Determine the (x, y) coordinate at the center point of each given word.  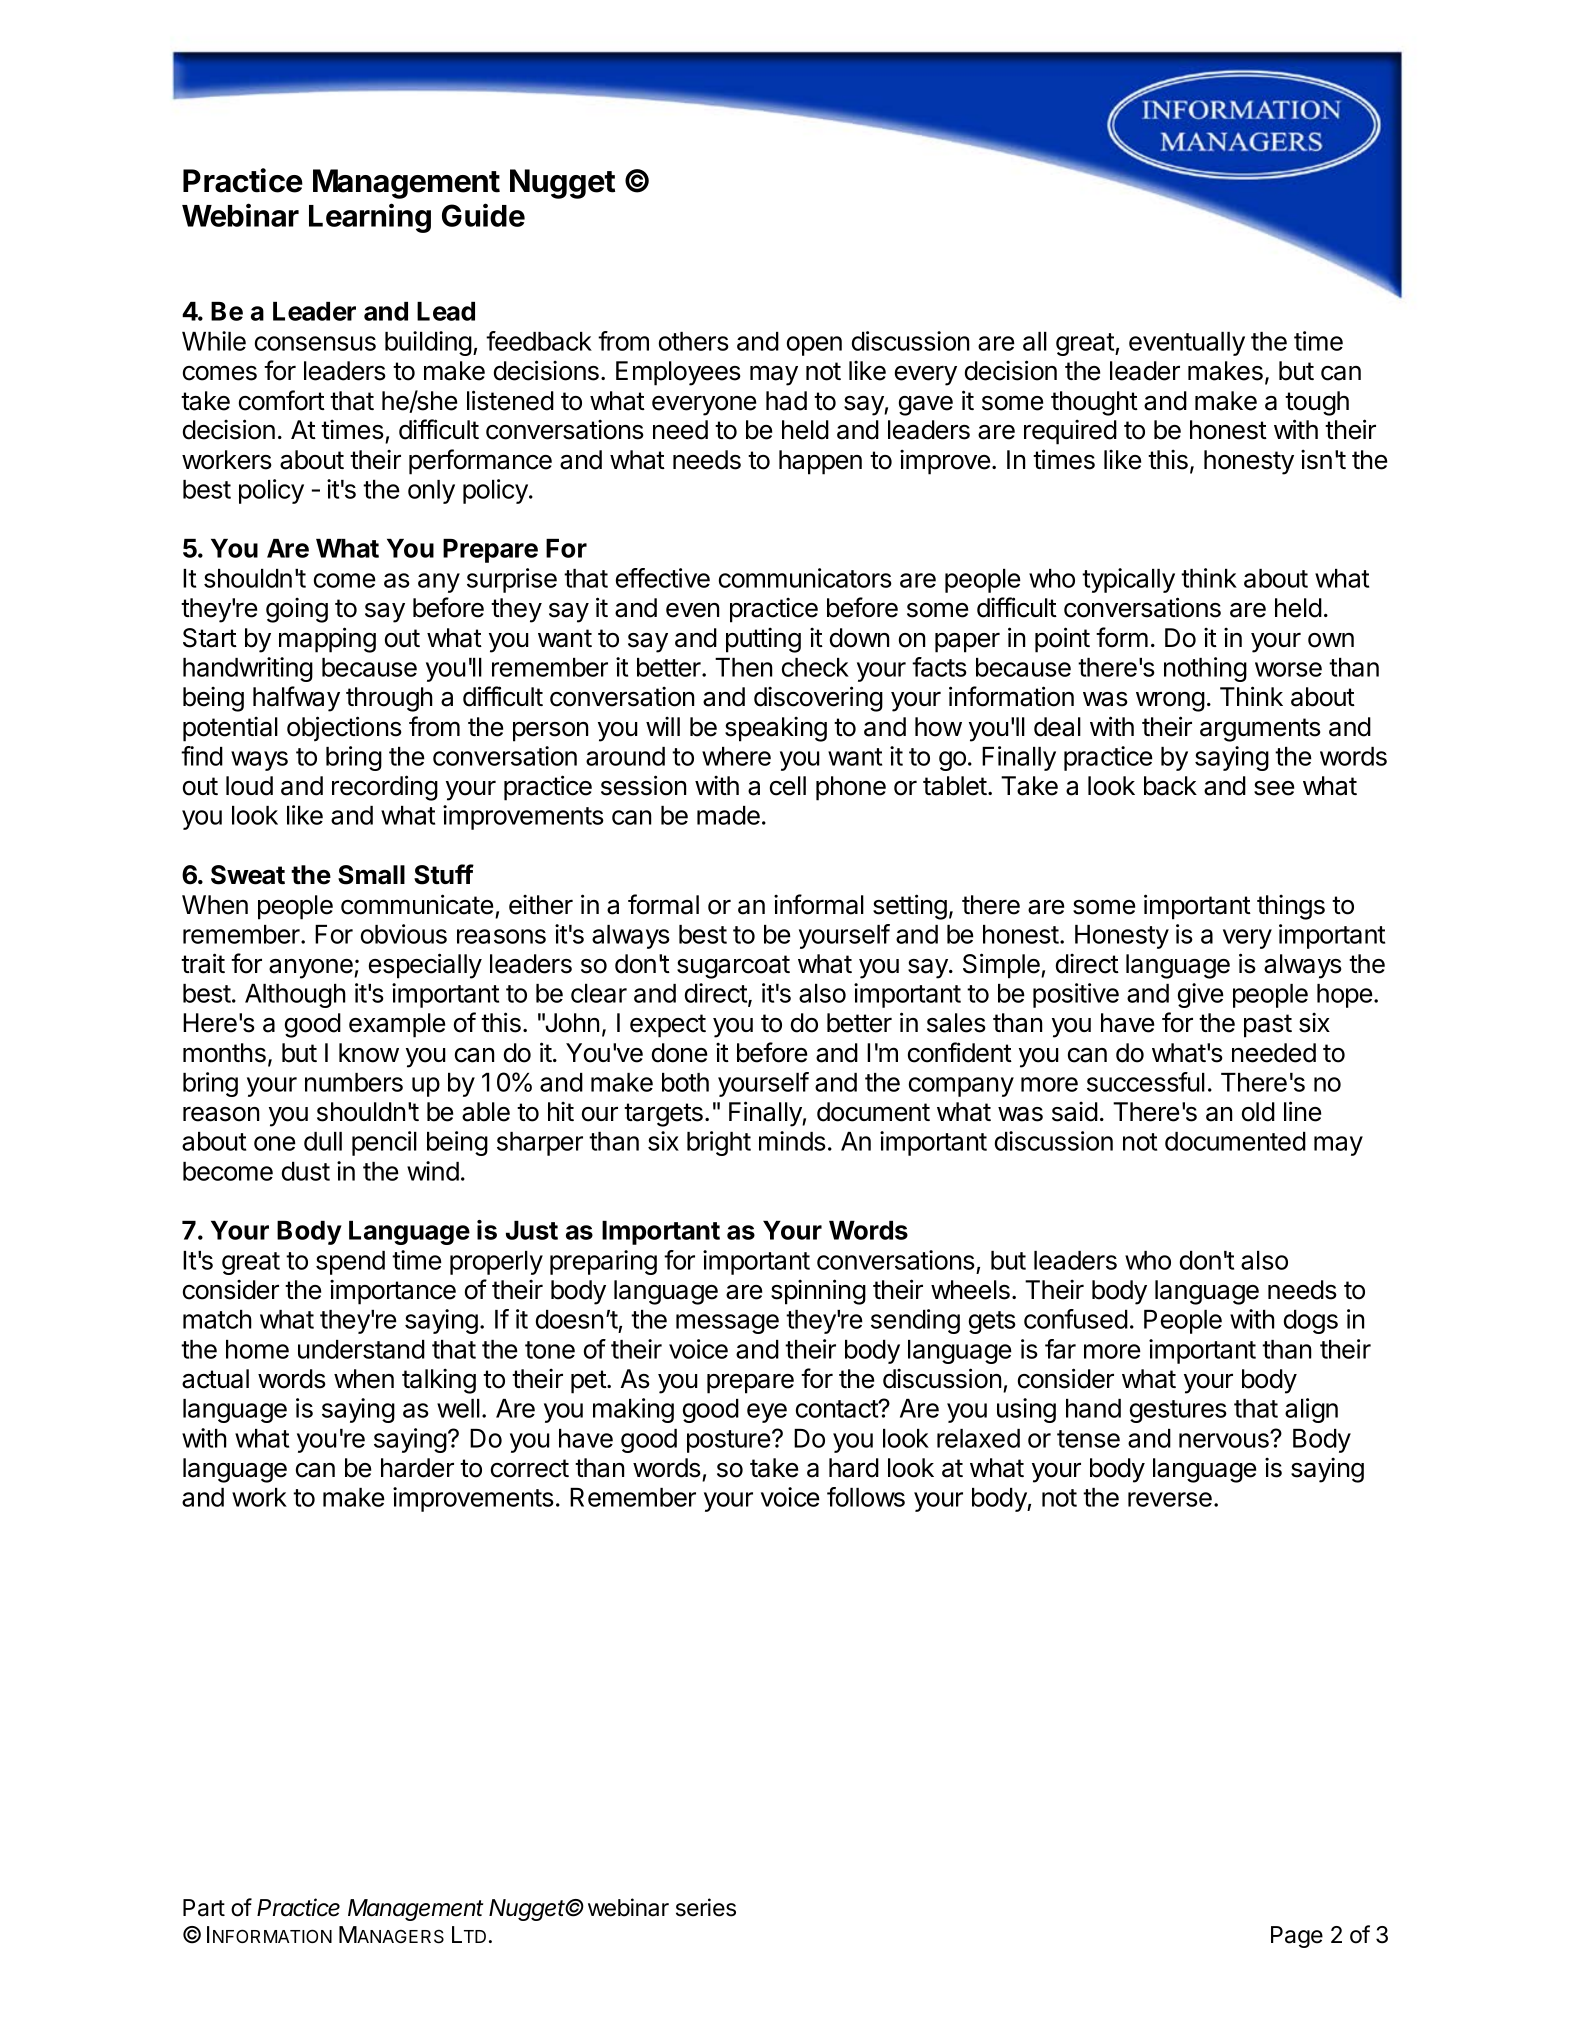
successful (1146, 1082)
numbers (354, 1082)
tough (1317, 403)
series (706, 1907)
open (814, 346)
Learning (370, 218)
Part (204, 1908)
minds (792, 1141)
